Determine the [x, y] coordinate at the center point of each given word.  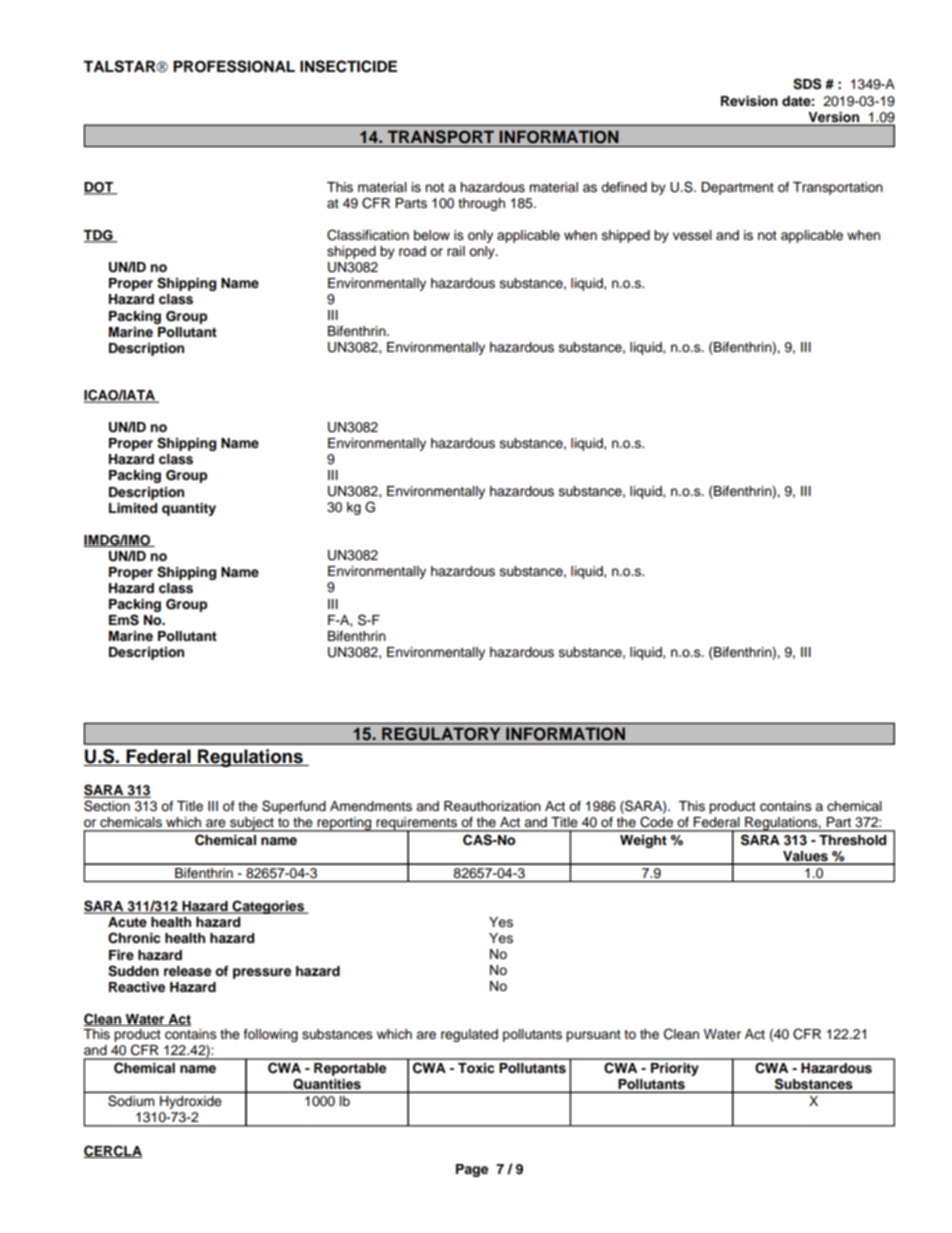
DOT [100, 188]
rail [456, 251]
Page [472, 1170]
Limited [133, 508]
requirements [417, 825]
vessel [692, 235]
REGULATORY [441, 734]
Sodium [131, 1101]
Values [805, 857]
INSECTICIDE [348, 66]
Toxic [476, 1068]
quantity [189, 509]
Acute [127, 922]
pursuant [593, 1036]
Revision [749, 101]
